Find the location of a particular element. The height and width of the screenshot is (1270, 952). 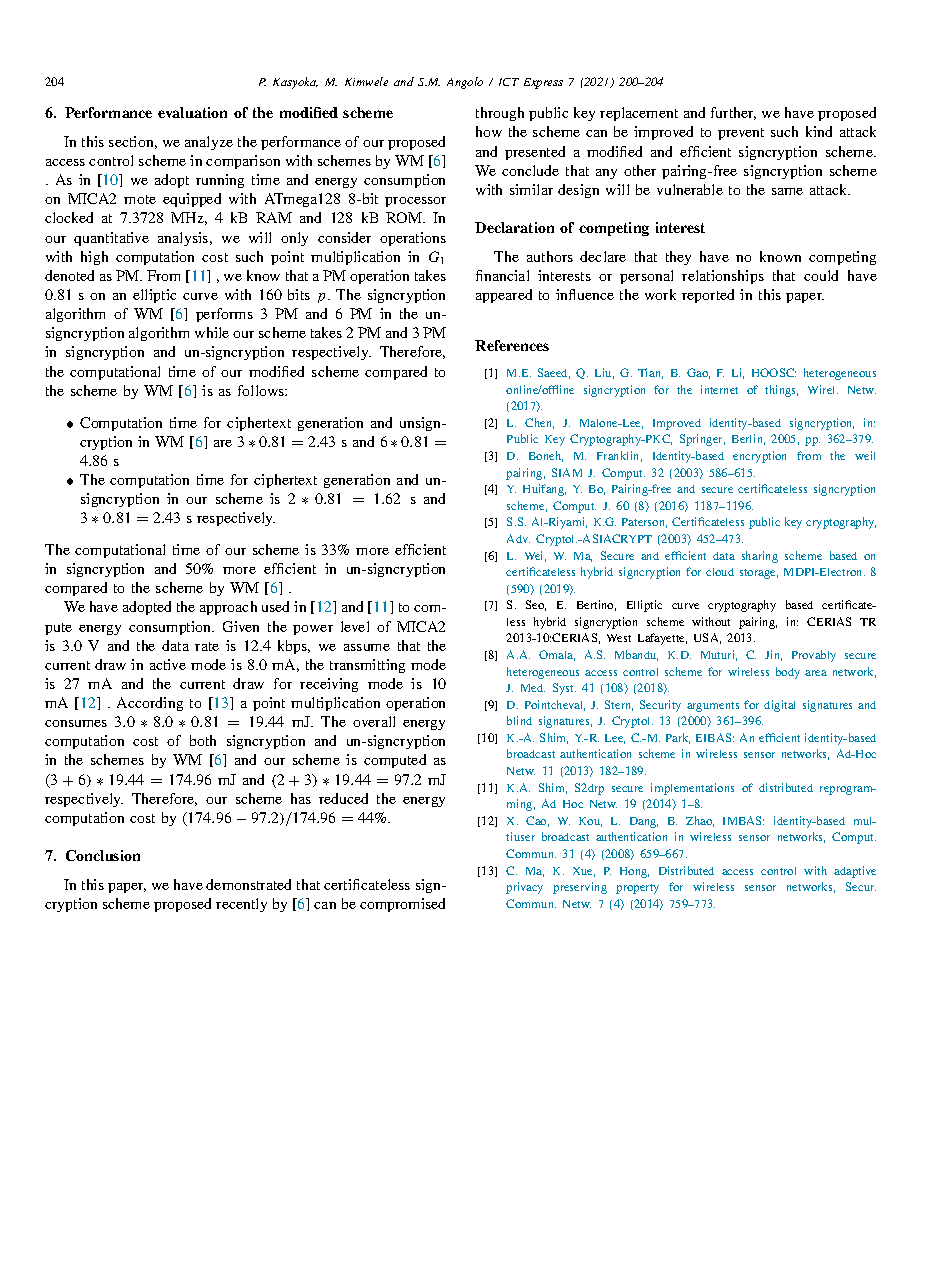

evaluation is located at coordinates (192, 112).
